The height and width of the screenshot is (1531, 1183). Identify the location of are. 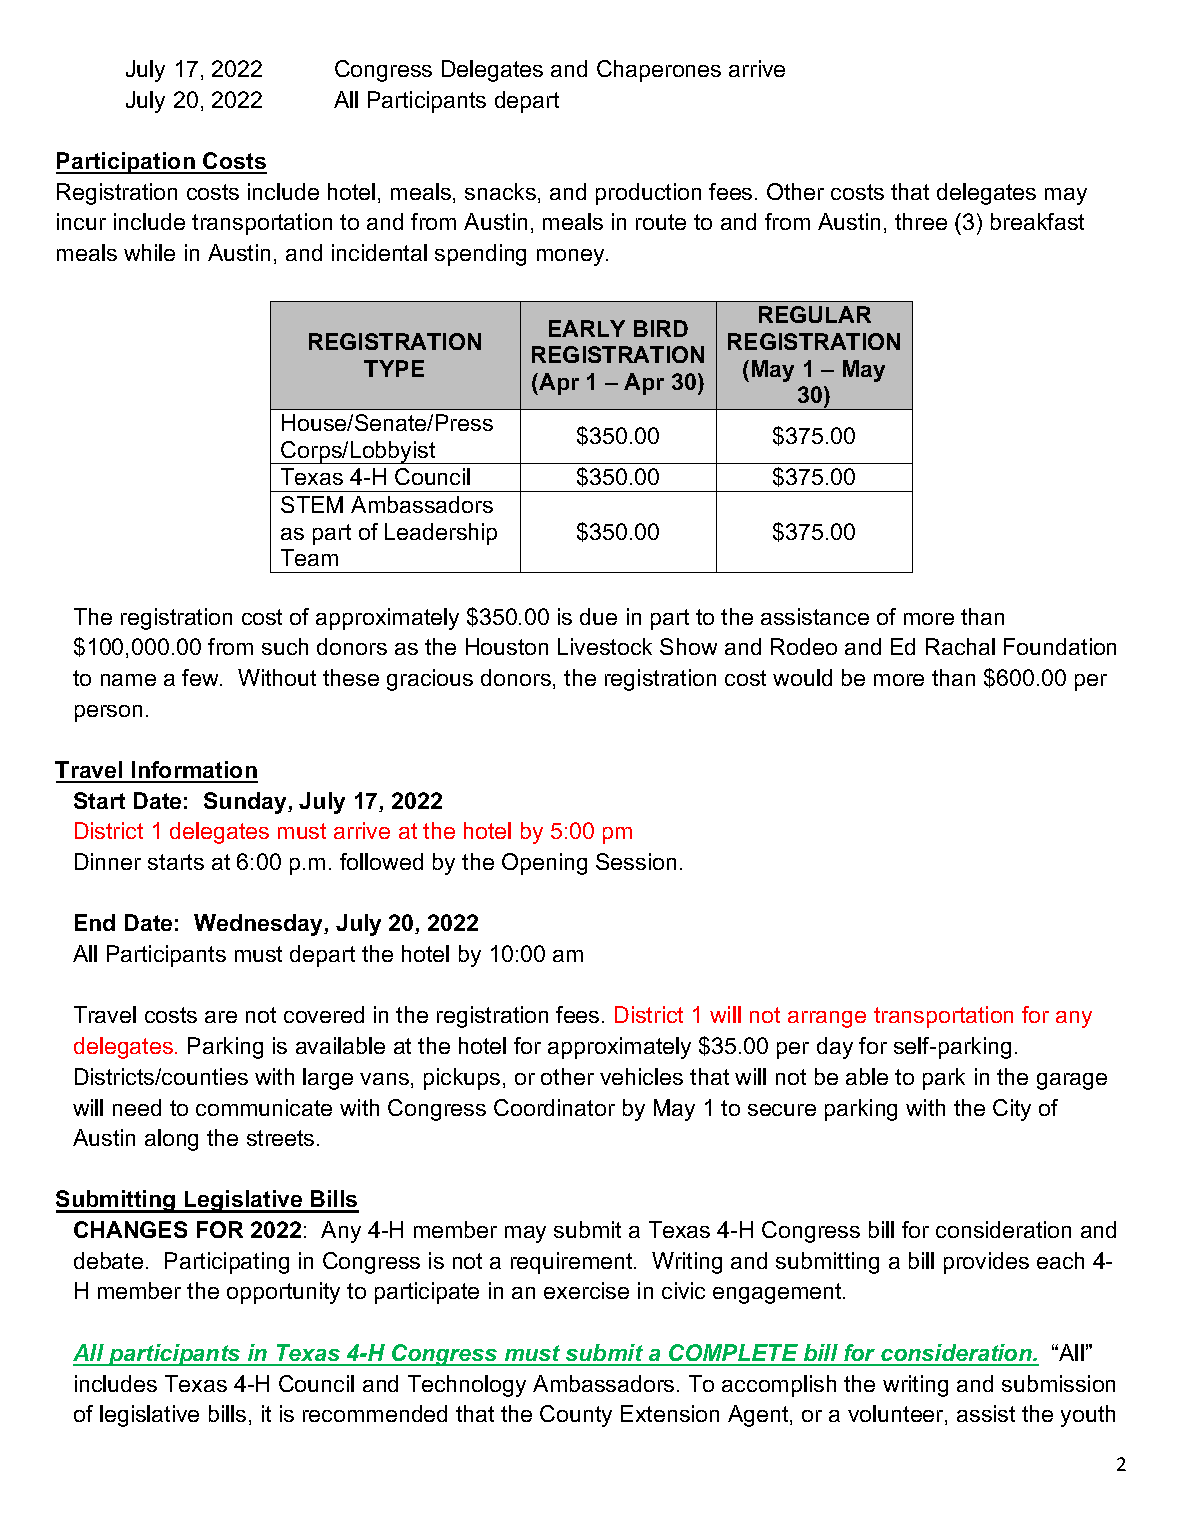
(221, 1017).
